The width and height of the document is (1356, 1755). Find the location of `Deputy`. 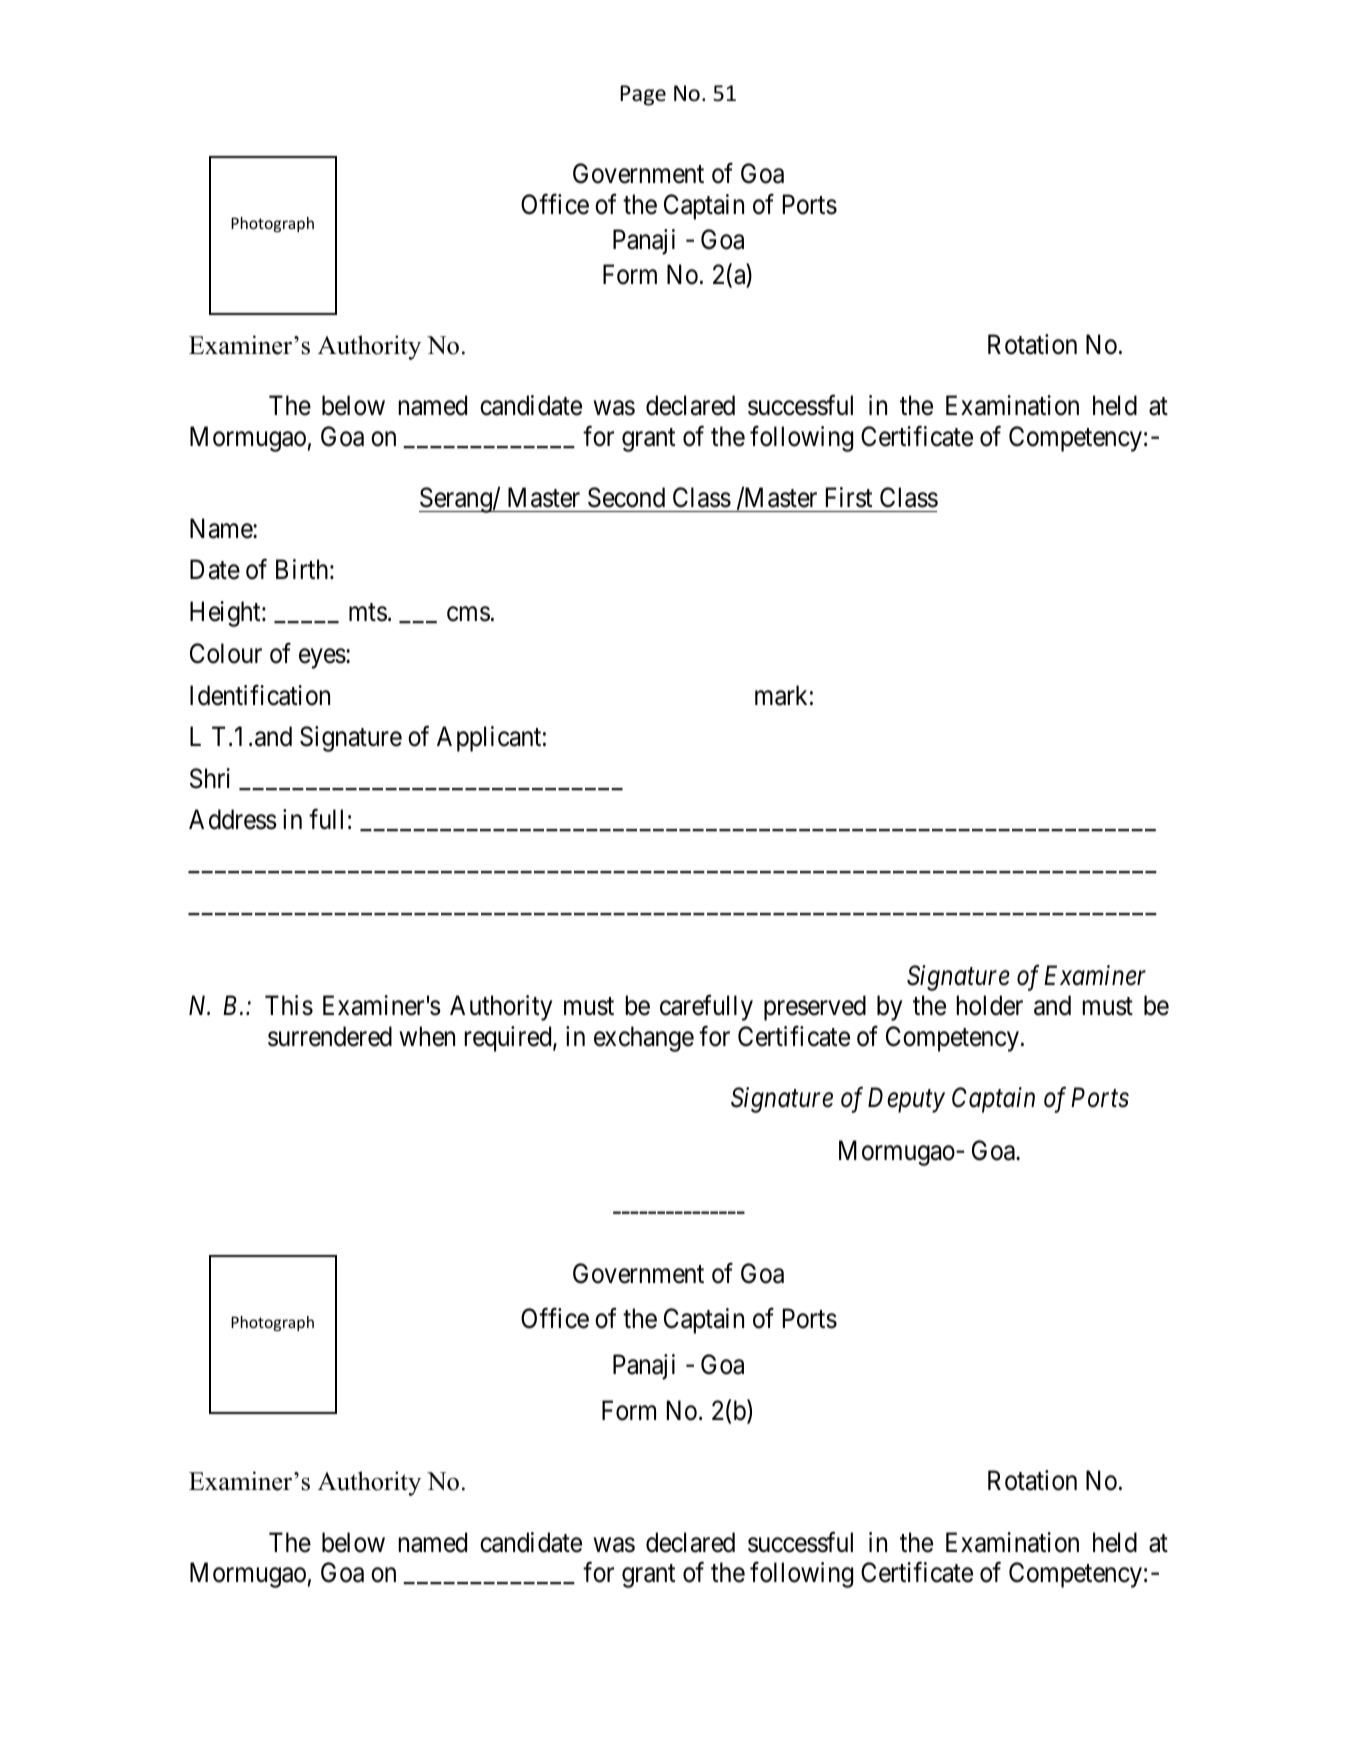

Deputy is located at coordinates (906, 1100).
